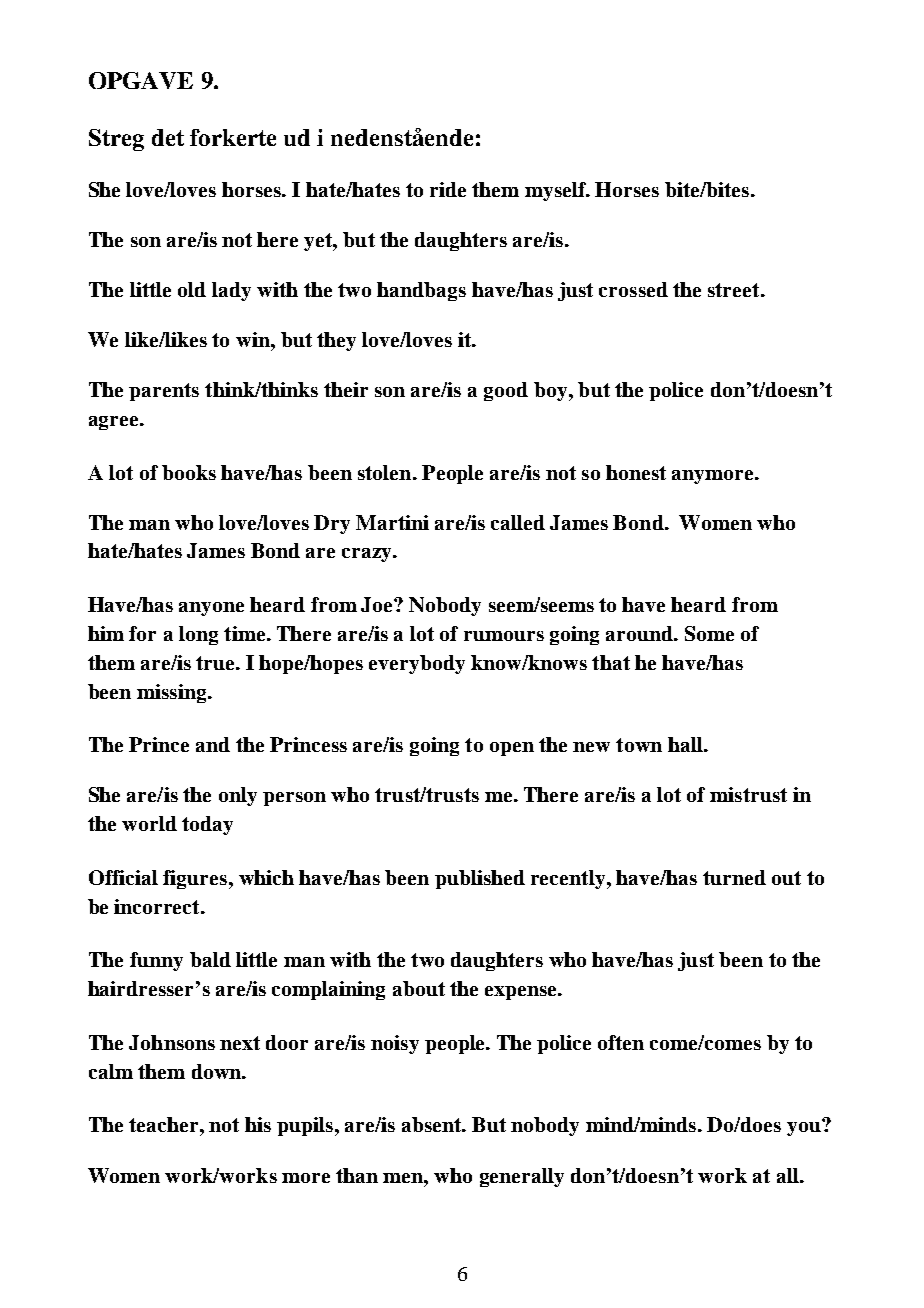  Describe the element at coordinates (448, 189) in the screenshot. I see `ride` at that location.
